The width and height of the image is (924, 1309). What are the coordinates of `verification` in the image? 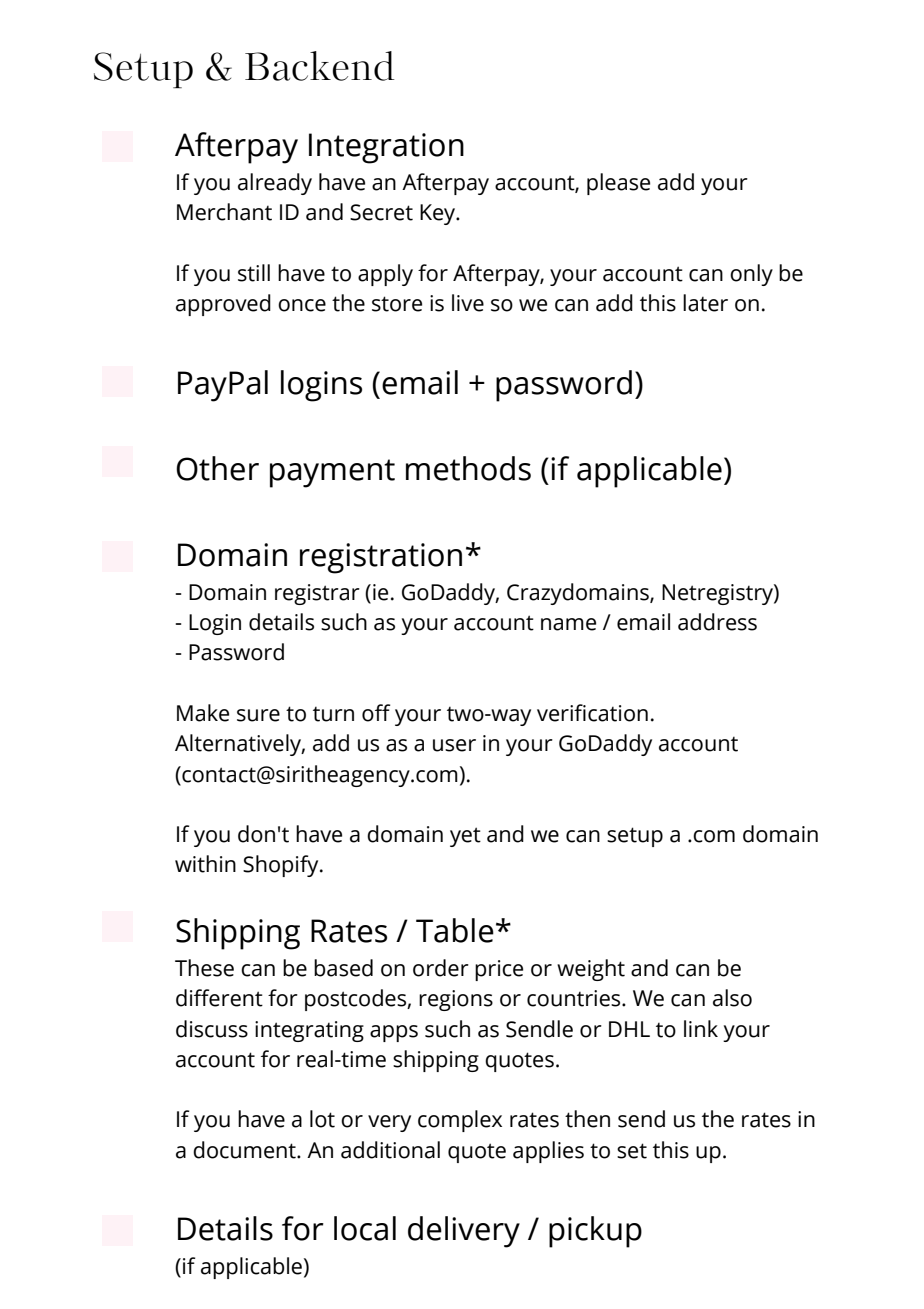 It's located at (592, 713).
